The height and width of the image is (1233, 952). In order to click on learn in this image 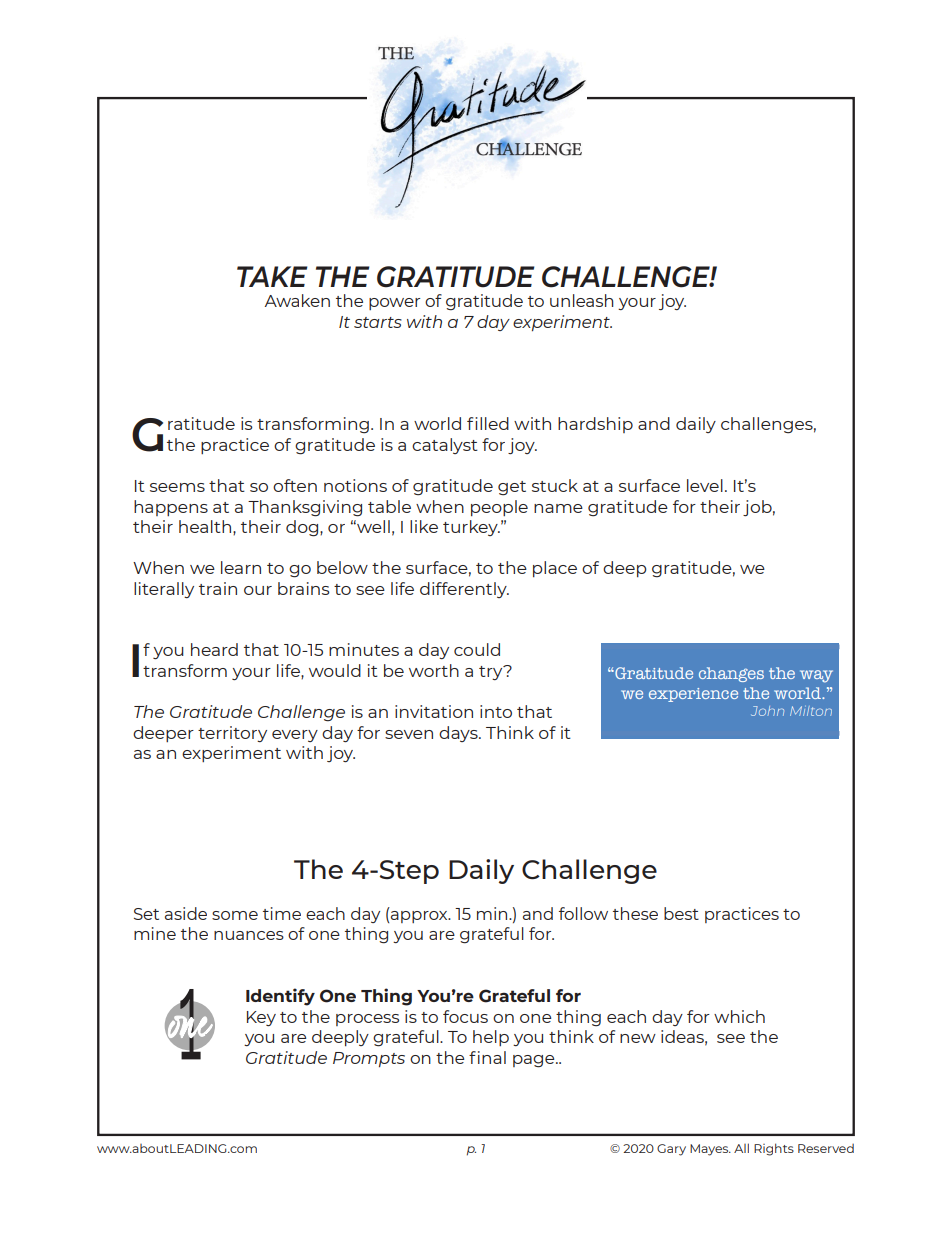, I will do `click(241, 567)`.
